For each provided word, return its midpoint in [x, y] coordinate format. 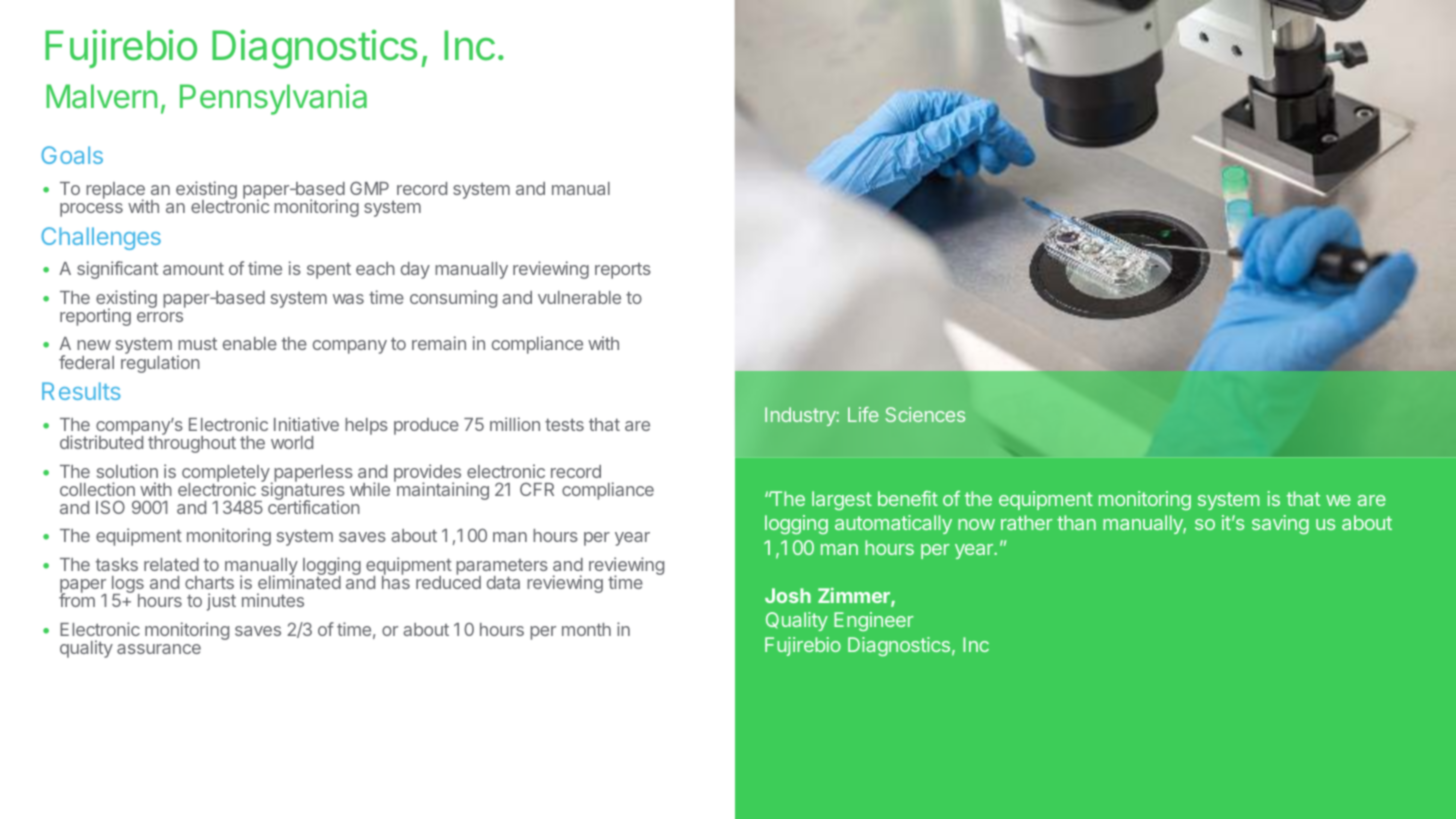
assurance [159, 649]
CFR [537, 489]
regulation [160, 364]
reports [623, 271]
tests [564, 425]
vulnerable [579, 297]
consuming [453, 299]
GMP [369, 188]
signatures [301, 492]
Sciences [925, 414]
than [1076, 522]
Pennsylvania [273, 99]
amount [193, 269]
